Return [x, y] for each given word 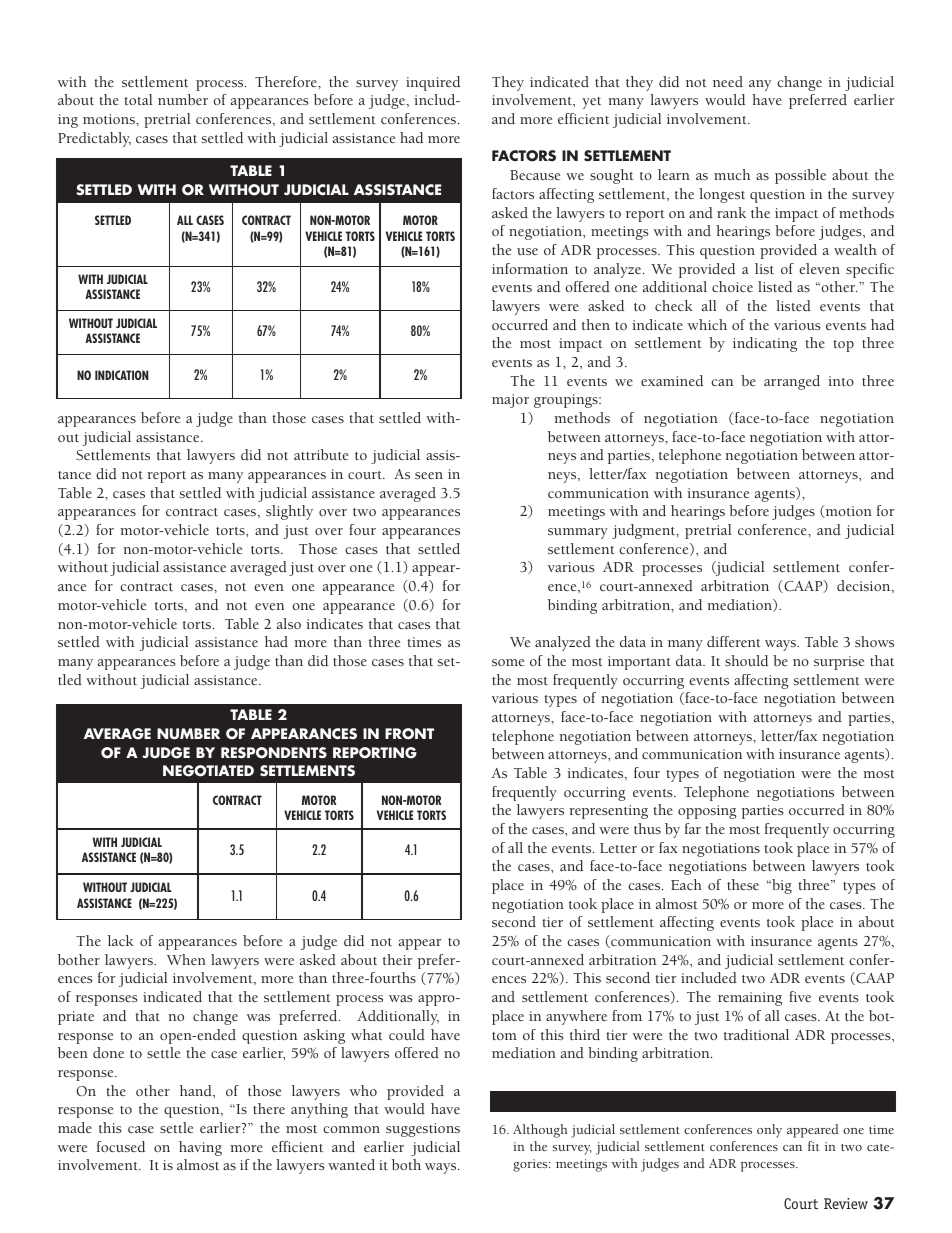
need [728, 81]
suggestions [423, 1130]
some [508, 662]
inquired [433, 83]
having [200, 1148]
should [746, 660]
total [138, 99]
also [289, 623]
